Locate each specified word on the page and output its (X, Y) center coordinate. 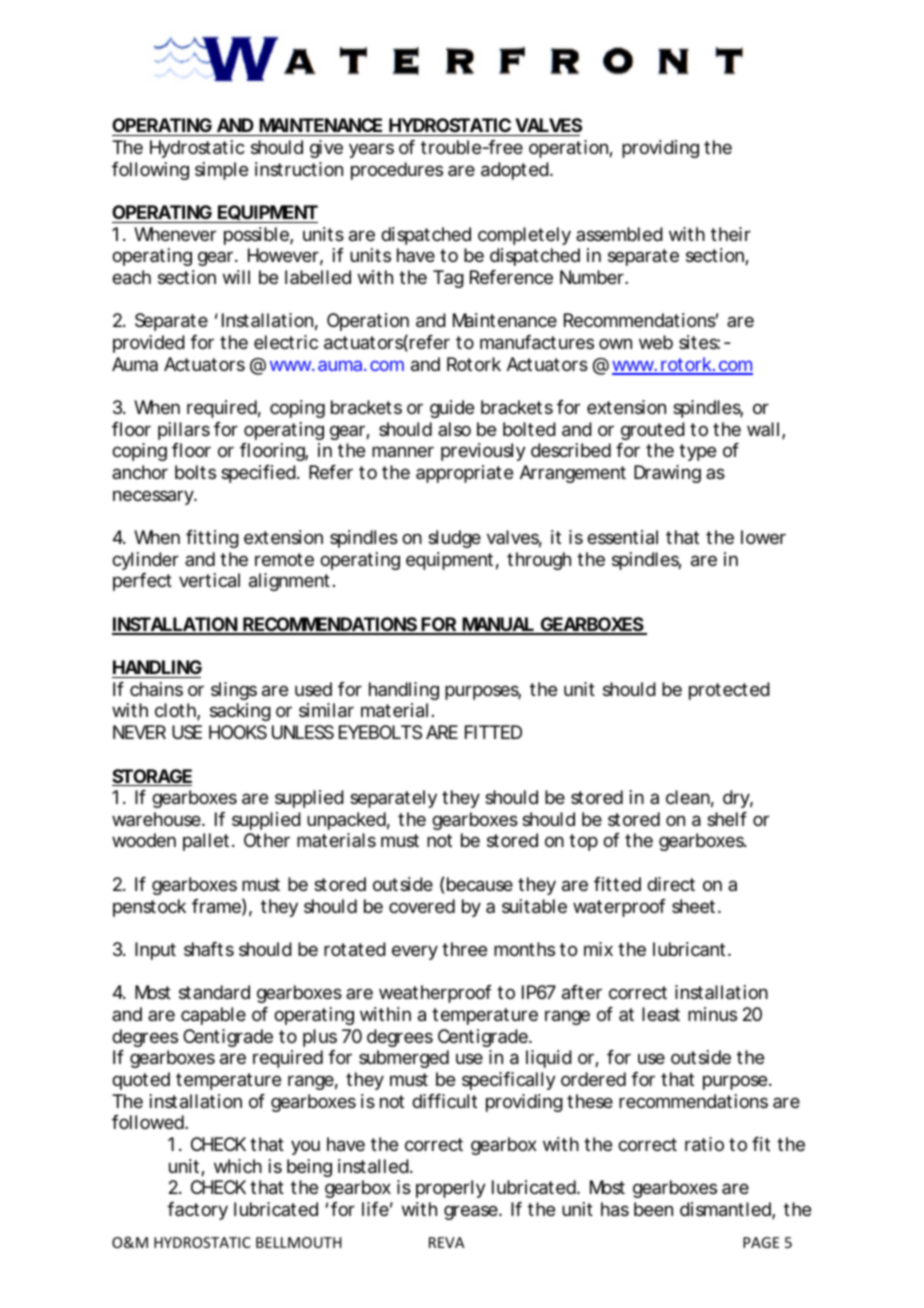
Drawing (667, 474)
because (480, 884)
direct (671, 884)
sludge (454, 539)
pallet (209, 842)
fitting (212, 539)
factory (197, 1211)
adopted (516, 171)
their (731, 234)
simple (221, 171)
